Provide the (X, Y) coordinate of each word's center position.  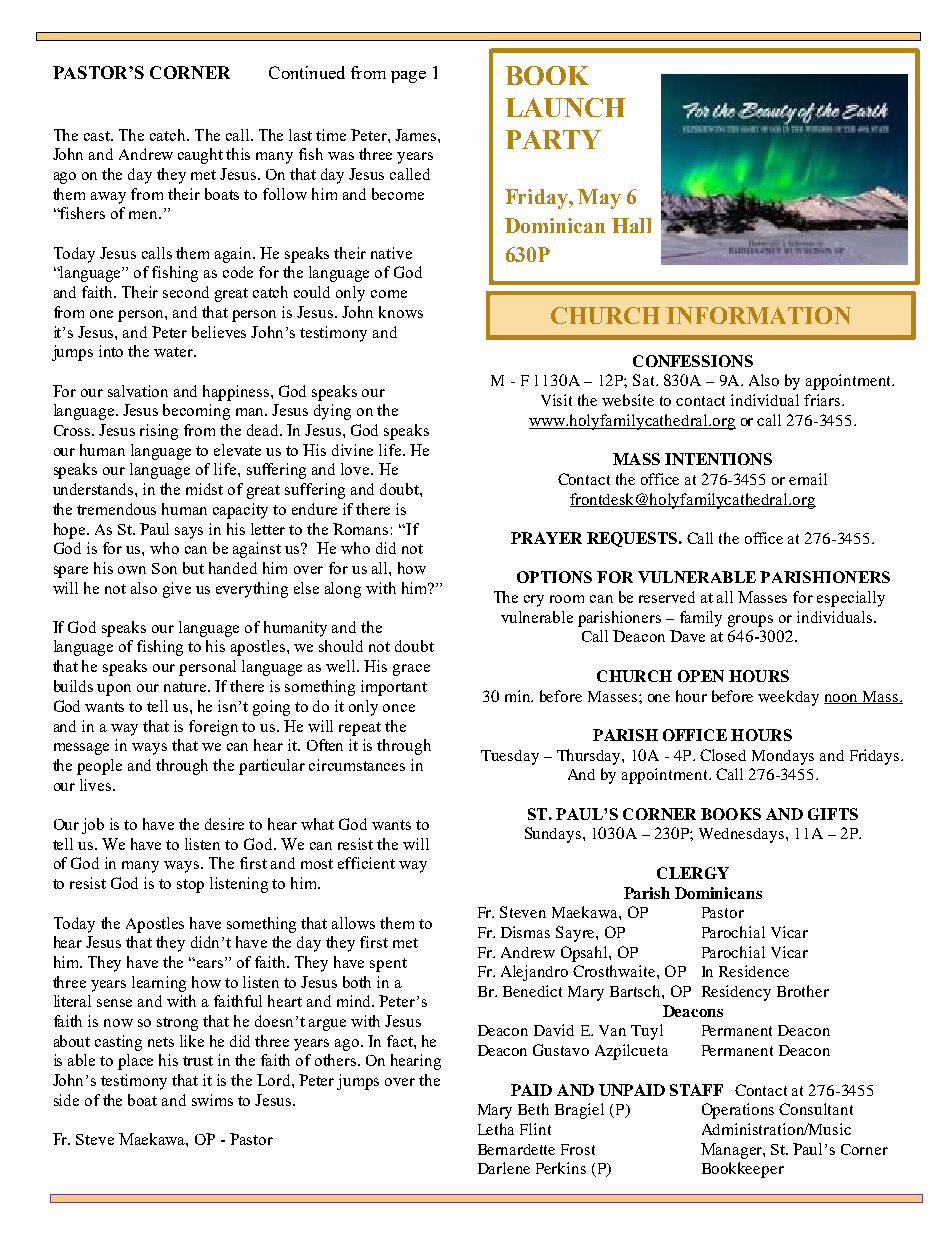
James (417, 135)
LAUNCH (565, 107)
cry (534, 601)
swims (212, 1100)
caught (200, 156)
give (177, 590)
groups (750, 621)
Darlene (504, 1168)
